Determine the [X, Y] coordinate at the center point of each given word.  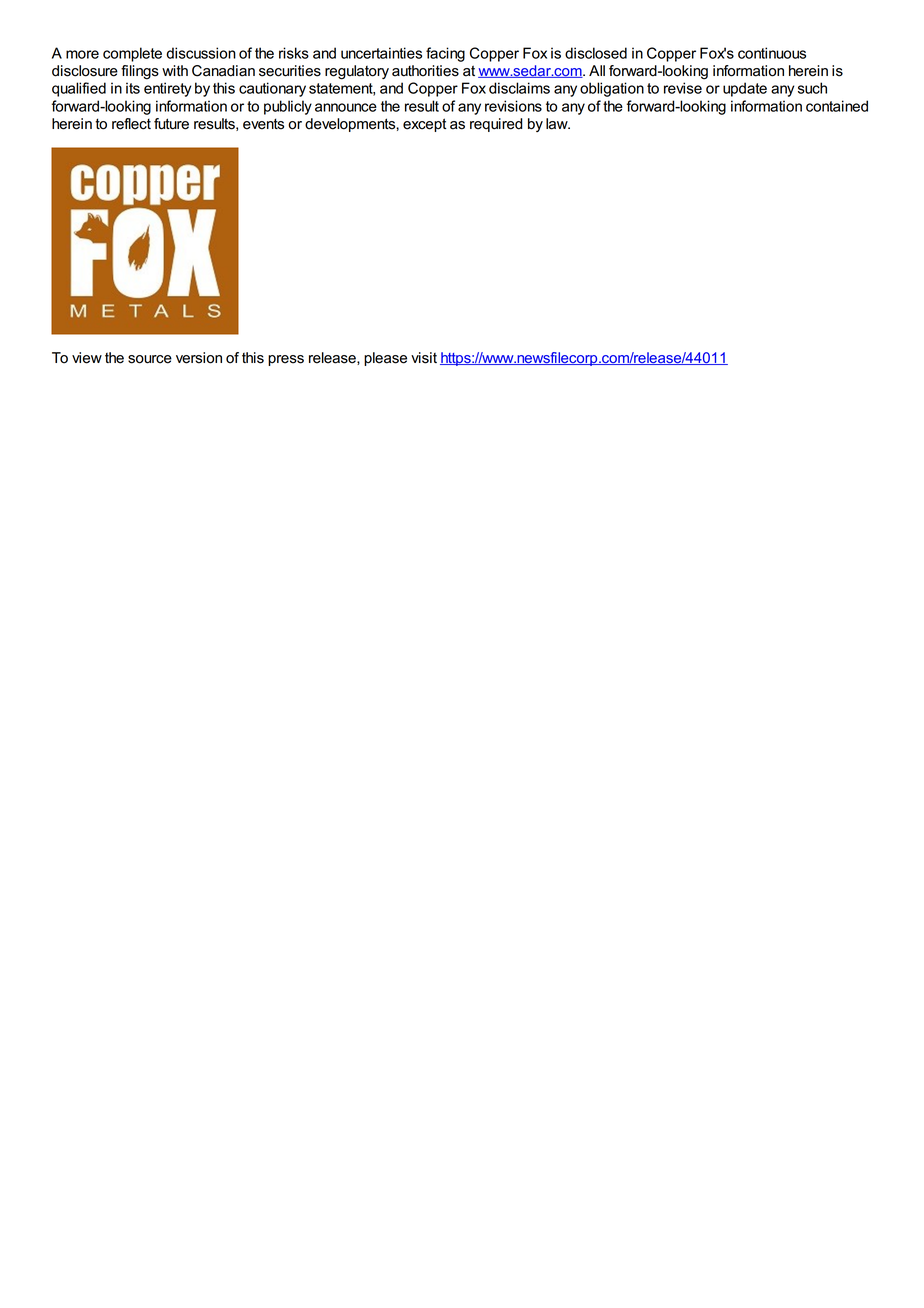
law [558, 124]
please [385, 359]
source [150, 359]
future [171, 124]
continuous [772, 53]
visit [424, 358]
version [199, 358]
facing [445, 54]
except [424, 125]
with [175, 70]
